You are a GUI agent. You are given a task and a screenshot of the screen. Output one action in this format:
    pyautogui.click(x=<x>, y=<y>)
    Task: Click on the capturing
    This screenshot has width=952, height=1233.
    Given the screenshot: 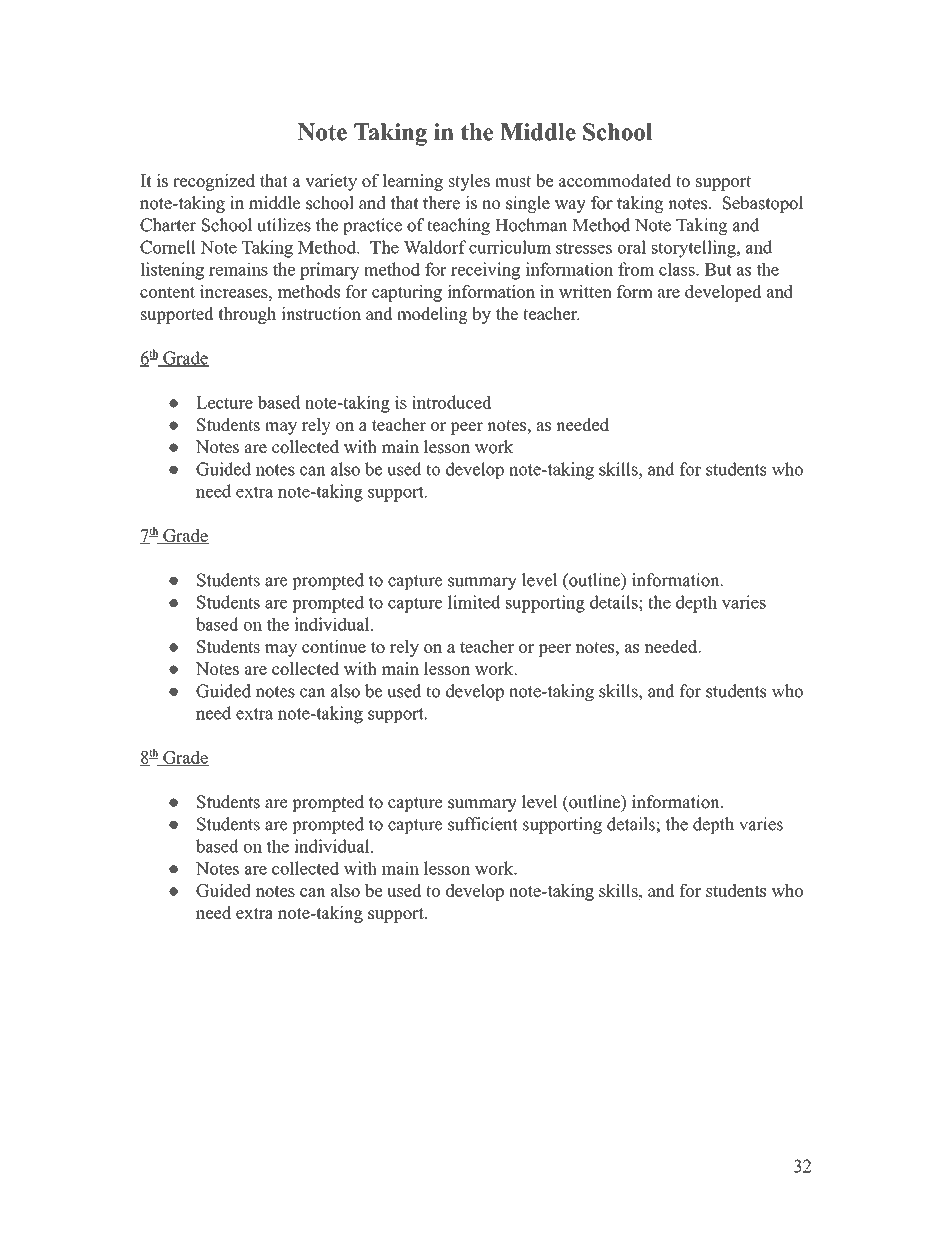 What is the action you would take?
    pyautogui.click(x=407, y=293)
